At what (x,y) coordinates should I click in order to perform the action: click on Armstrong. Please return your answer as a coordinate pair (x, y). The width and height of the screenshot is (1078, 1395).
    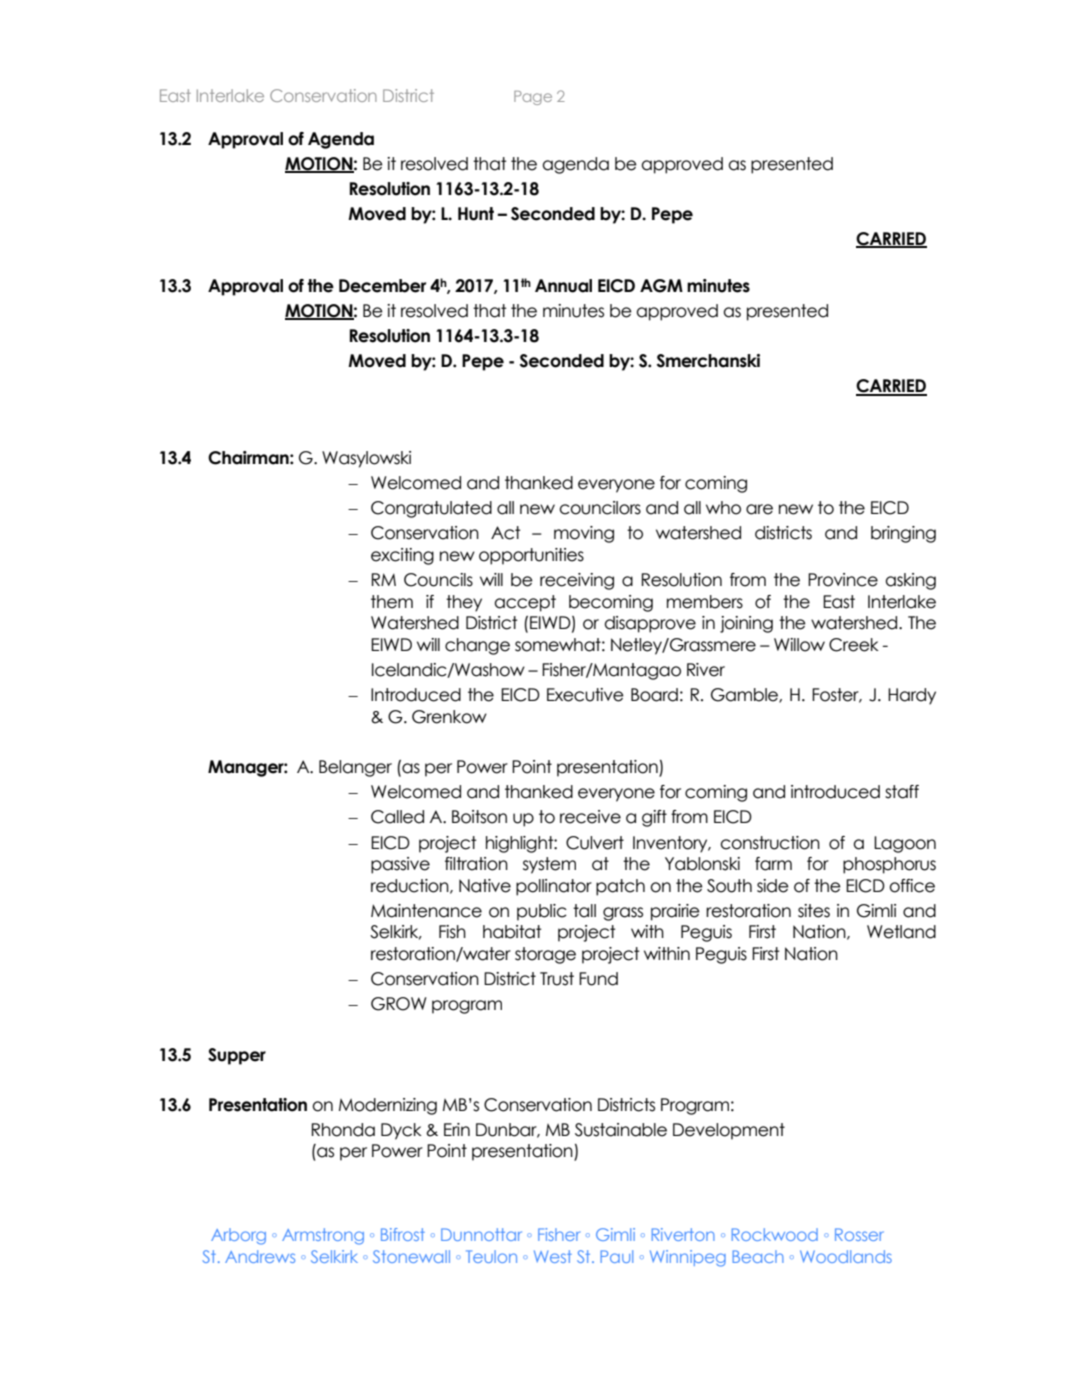
    Looking at the image, I should click on (323, 1236).
